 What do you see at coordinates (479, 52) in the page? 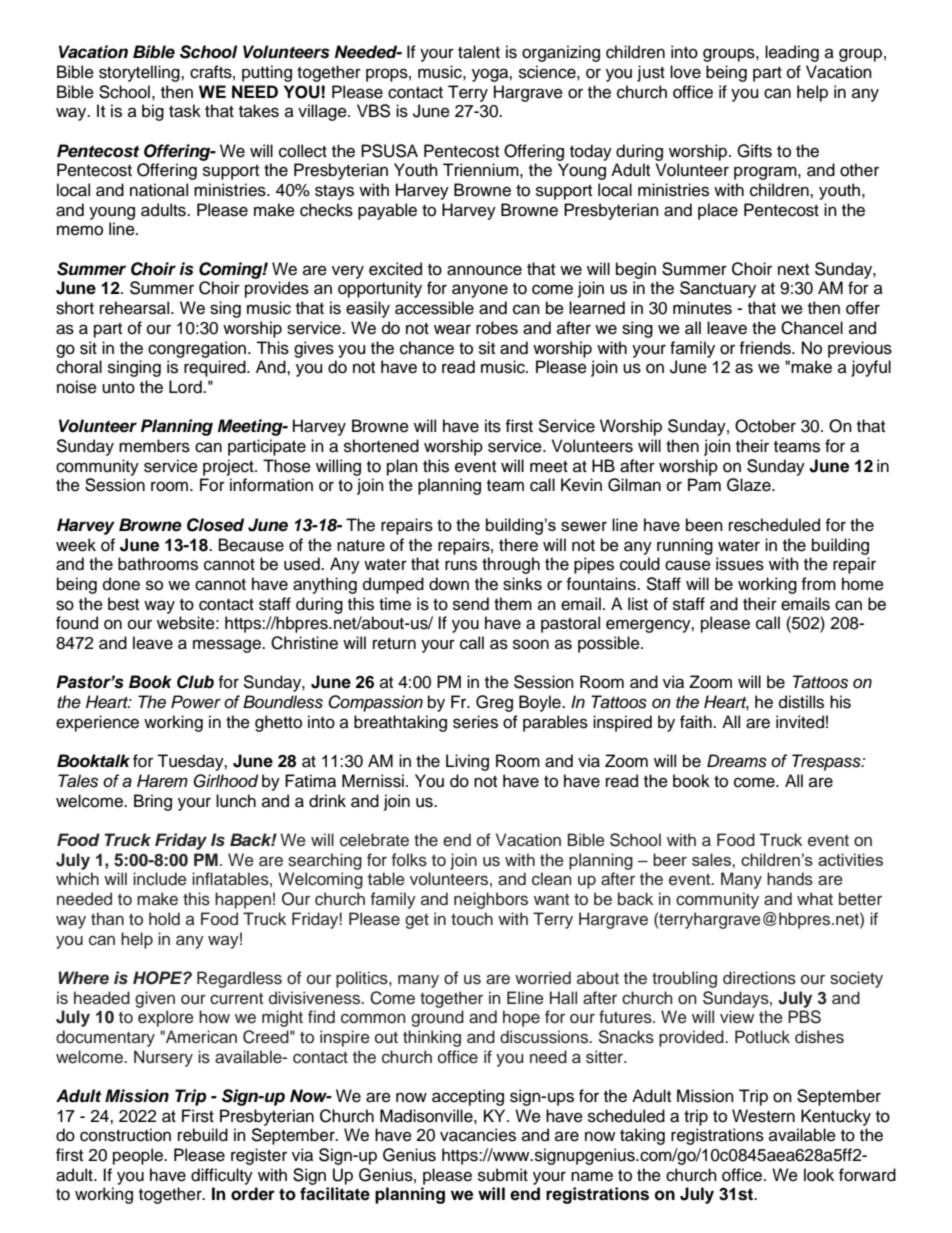
I see `talent` at bounding box center [479, 52].
